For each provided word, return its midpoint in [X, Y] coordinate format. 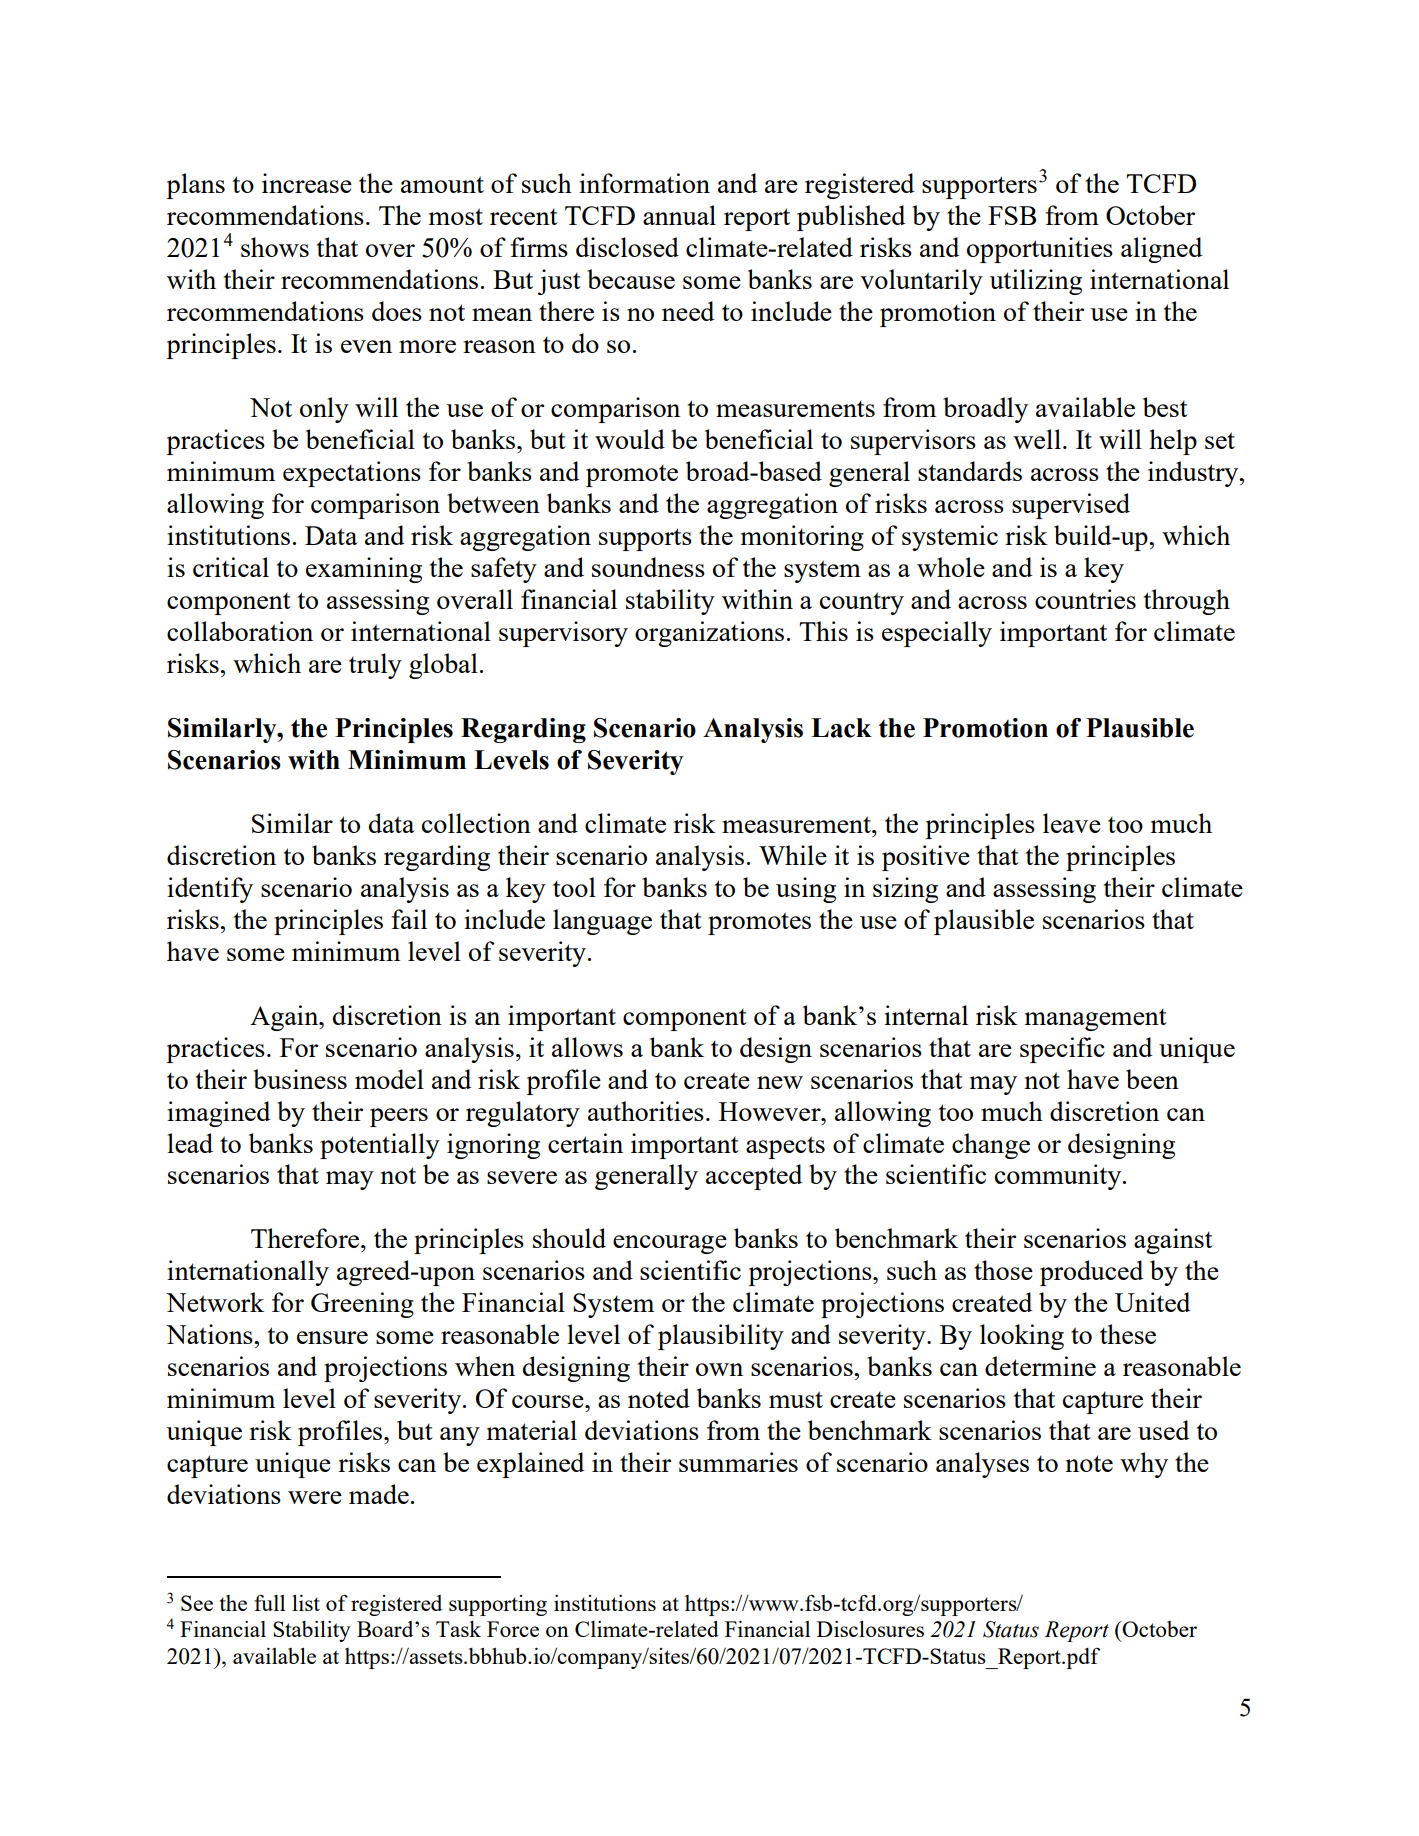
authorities [646, 1111]
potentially [380, 1146]
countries [1085, 599]
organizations [709, 634]
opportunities [1040, 250]
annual [679, 215]
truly [375, 666]
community [1059, 1177]
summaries [738, 1462]
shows [275, 247]
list [306, 1603]
